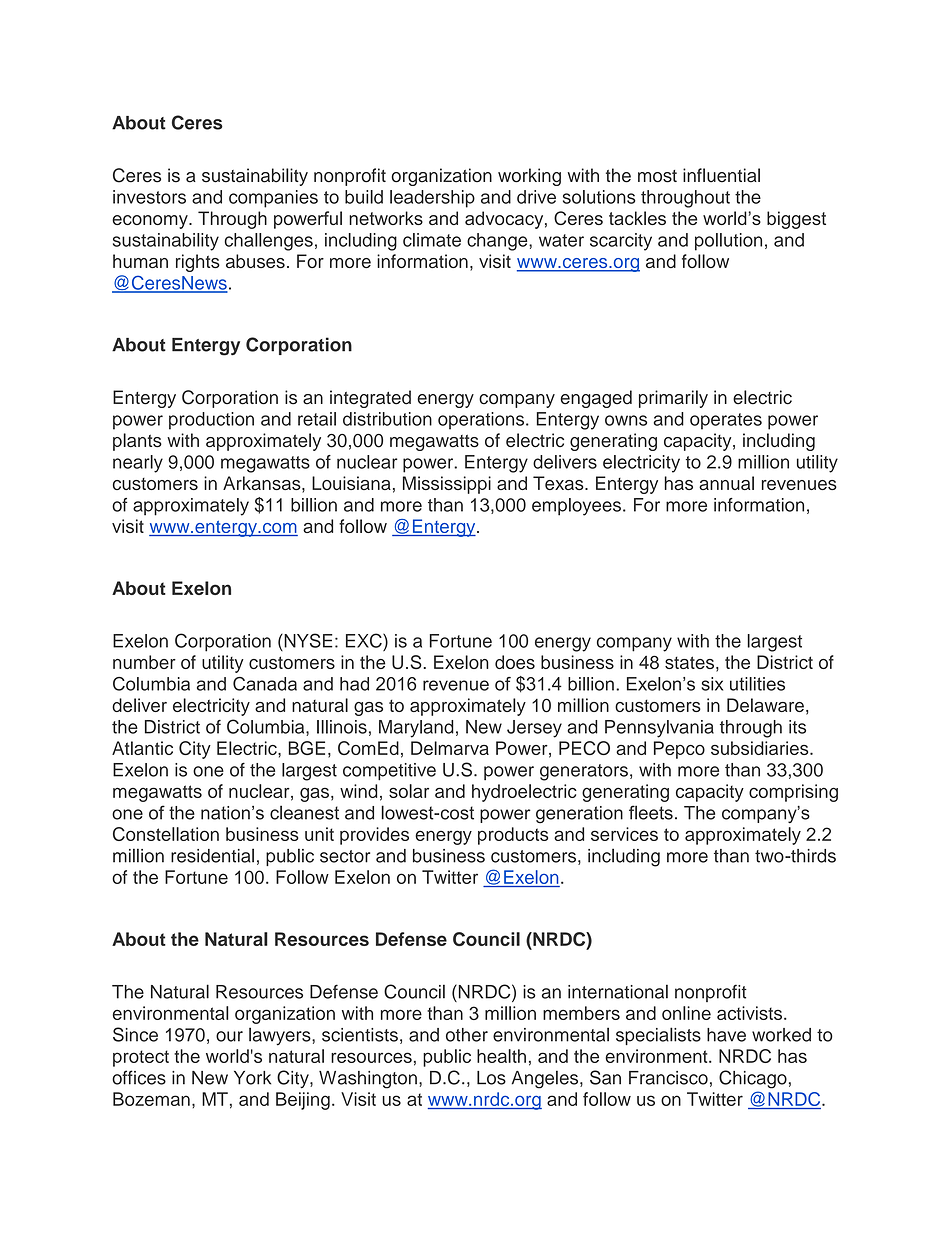 The width and height of the screenshot is (952, 1233). Describe the element at coordinates (679, 750) in the screenshot. I see `Pepco` at that location.
